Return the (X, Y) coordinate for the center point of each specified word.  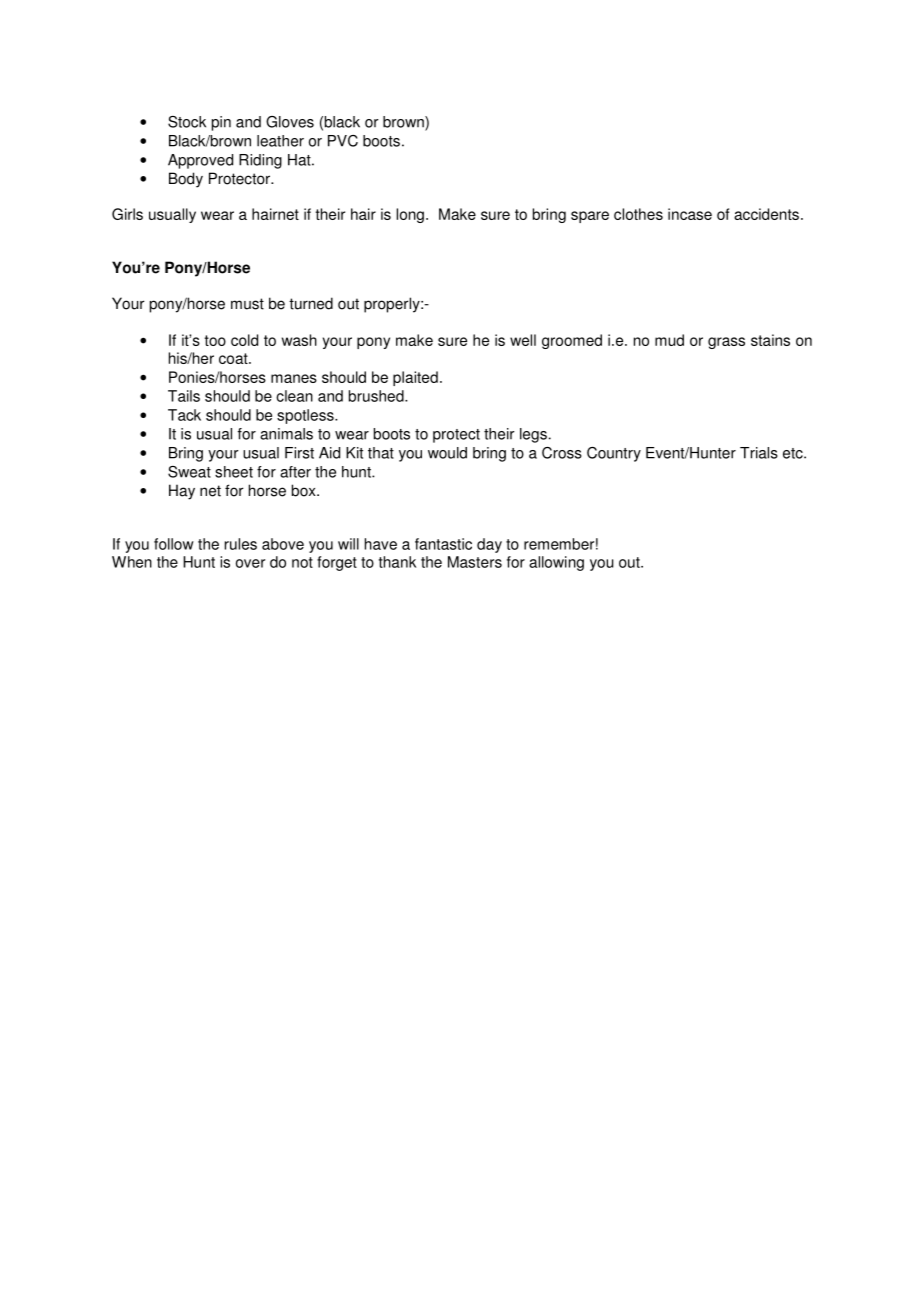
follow (174, 544)
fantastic (443, 544)
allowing (556, 563)
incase (690, 214)
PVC (343, 141)
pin (221, 123)
